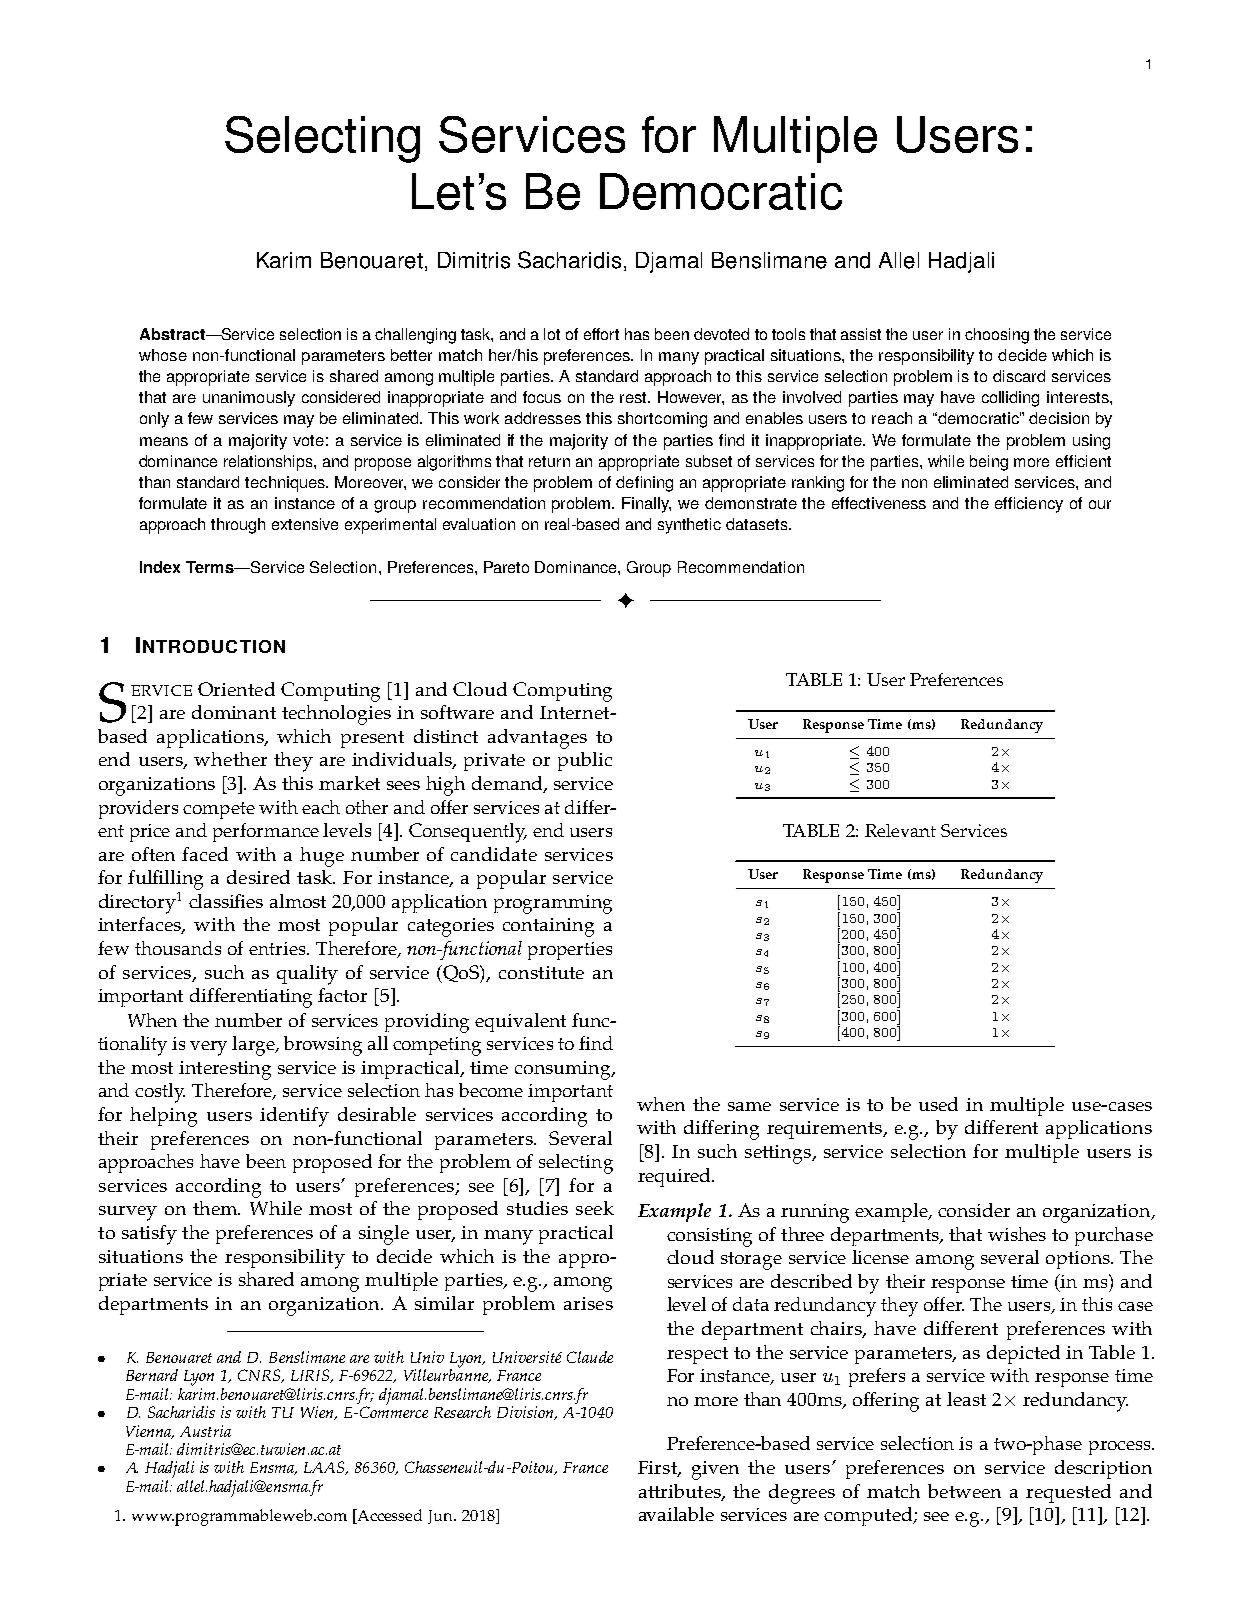  What do you see at coordinates (964, 1491) in the screenshot?
I see `between` at bounding box center [964, 1491].
